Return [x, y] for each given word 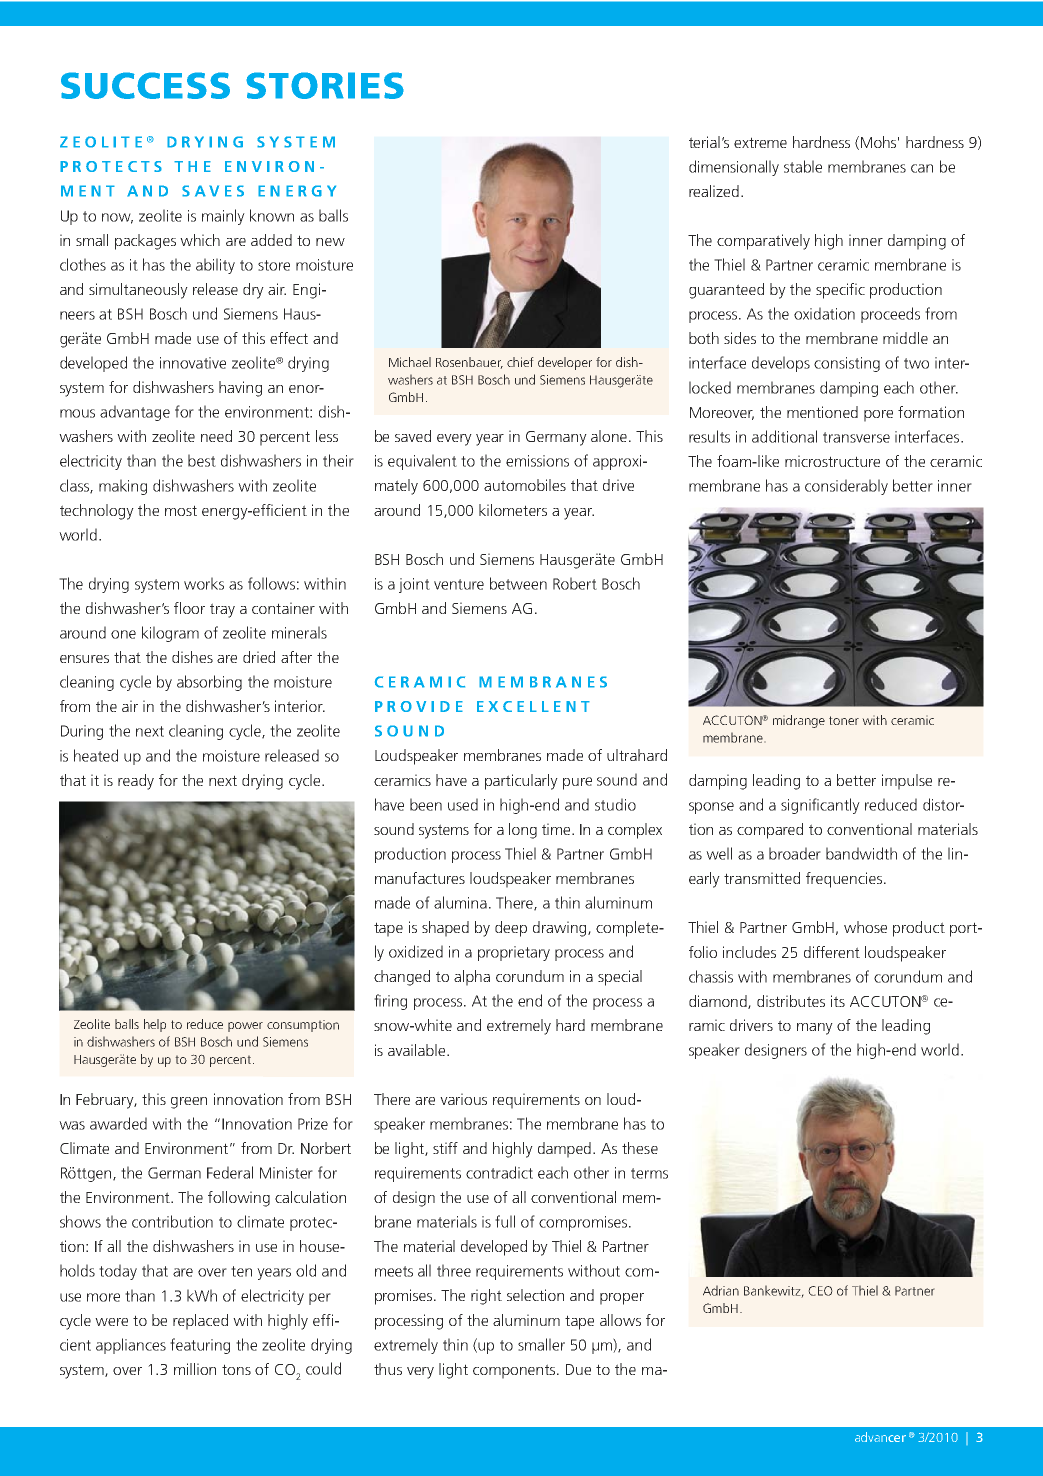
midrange [799, 721]
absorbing [209, 683]
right [486, 1297]
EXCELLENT [533, 706]
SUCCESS [145, 85]
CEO [820, 1291]
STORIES [325, 85]
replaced [200, 1322]
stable [803, 166]
